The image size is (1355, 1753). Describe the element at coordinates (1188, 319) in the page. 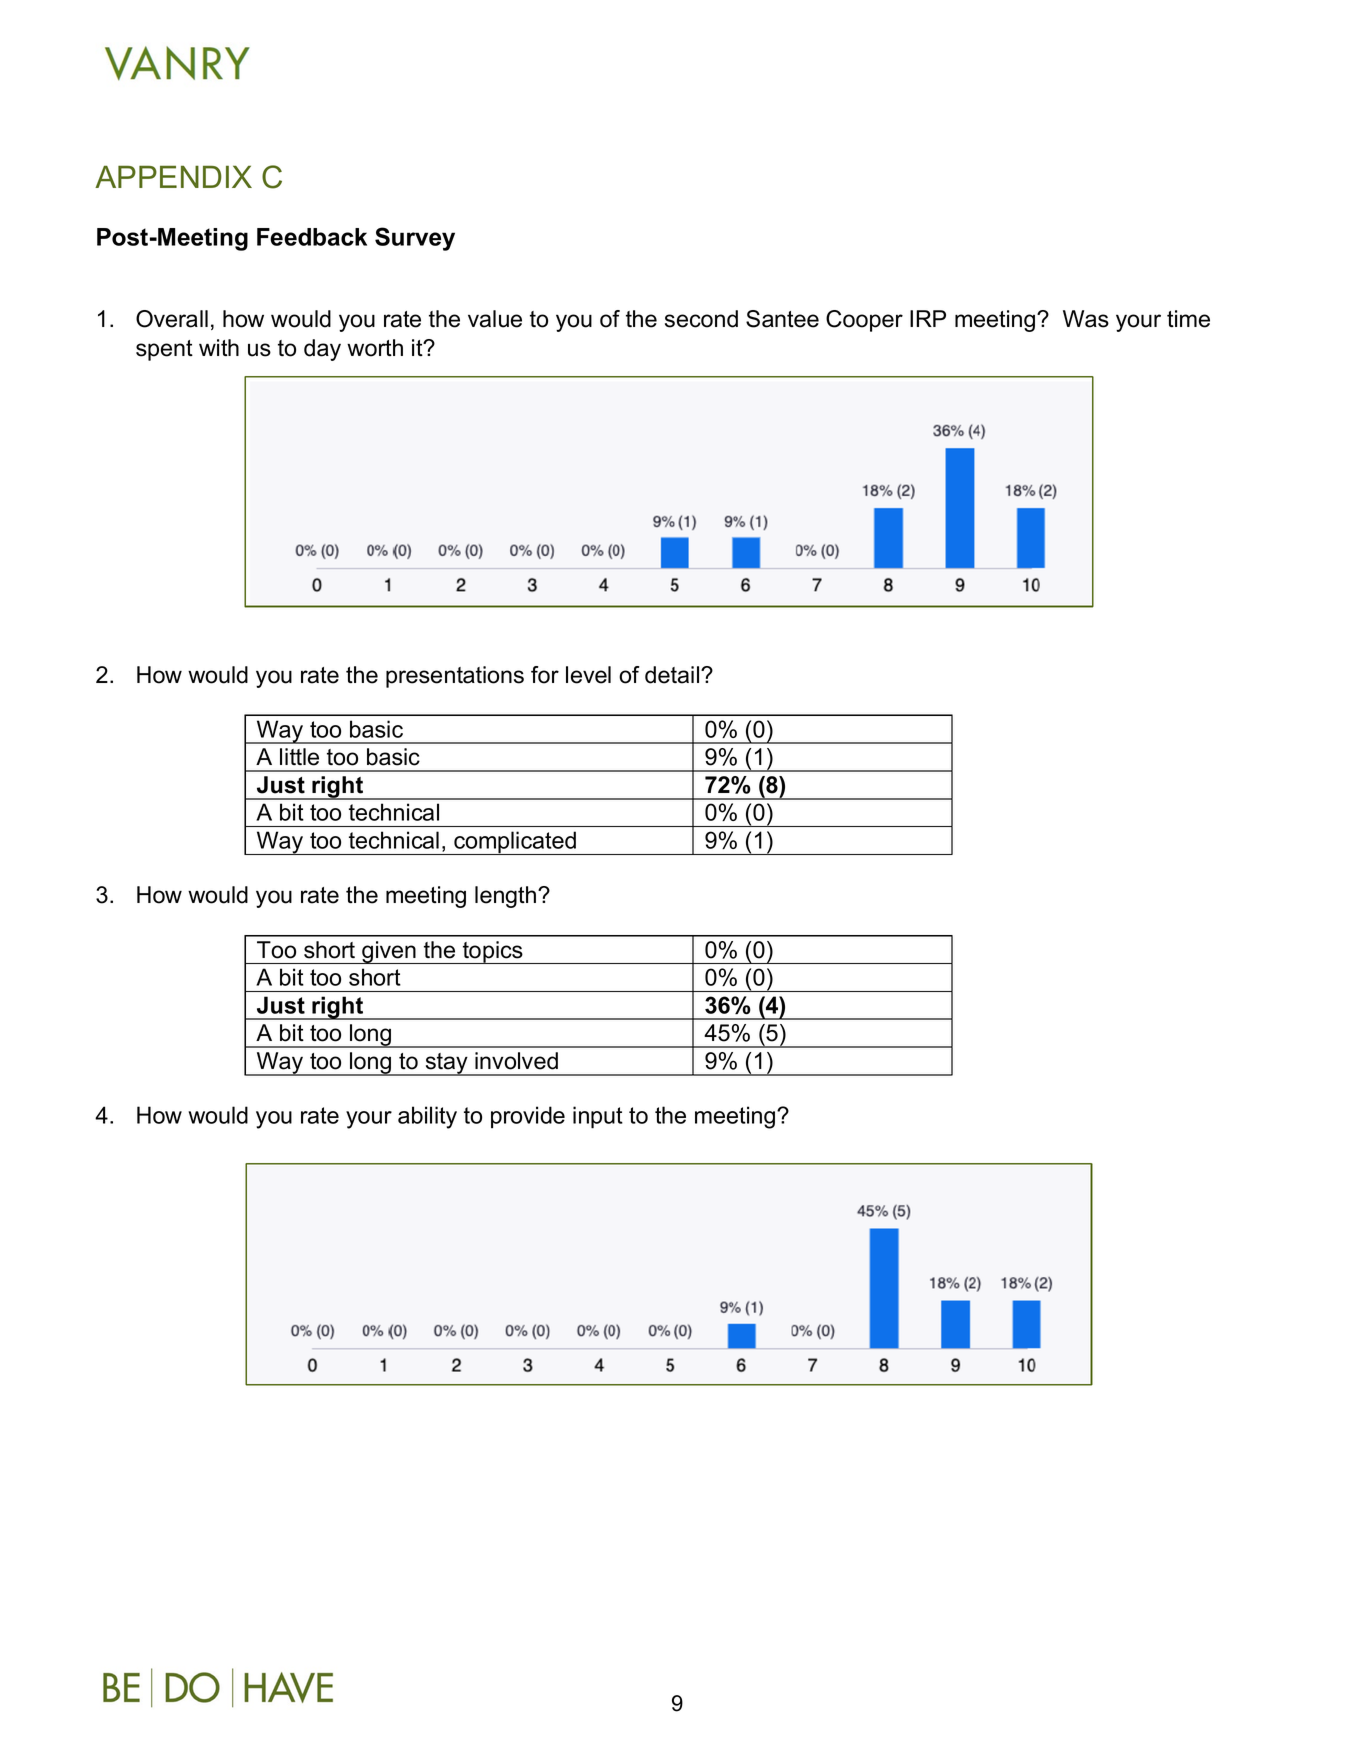

I see `time` at that location.
